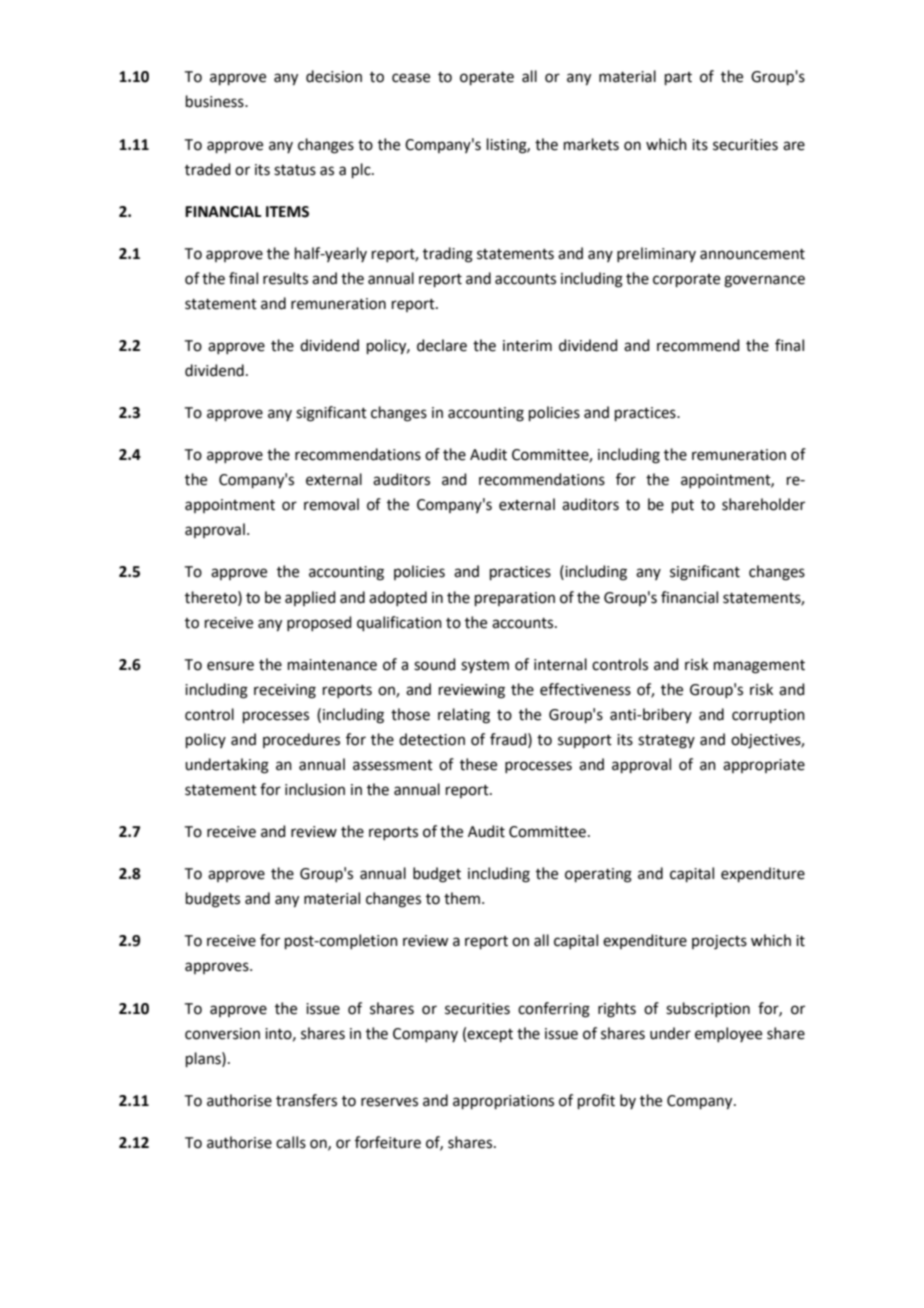 This document has width=924, height=1308. Describe the element at coordinates (515, 599) in the document. I see `preparation` at that location.
